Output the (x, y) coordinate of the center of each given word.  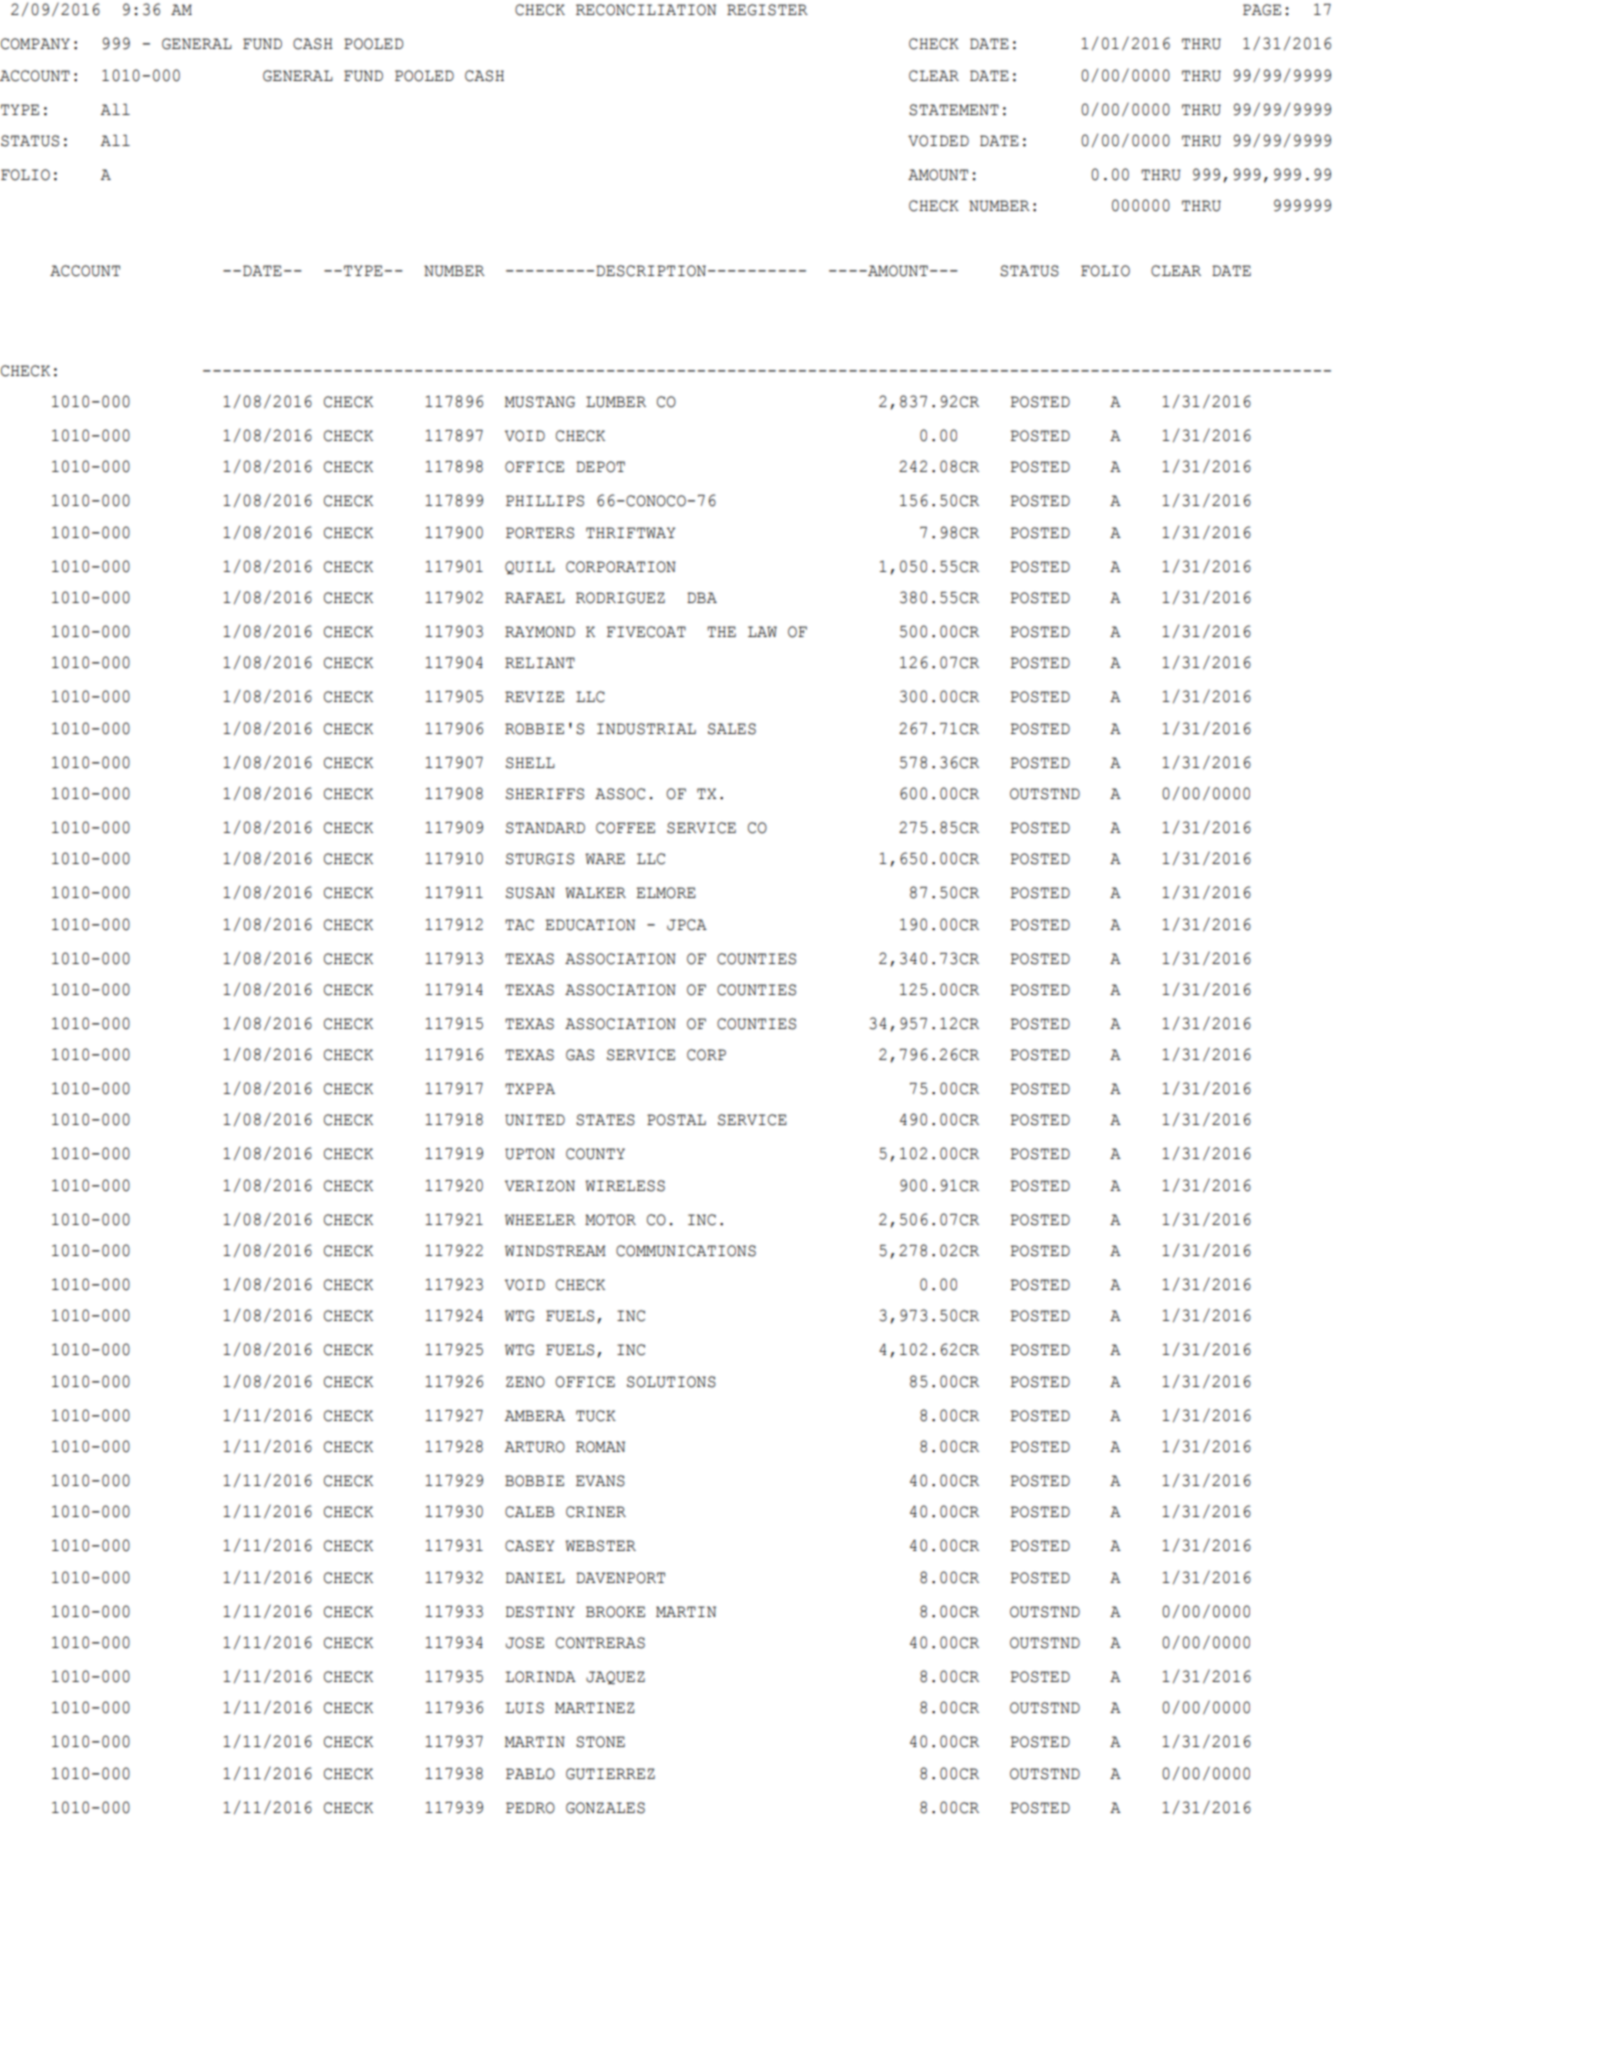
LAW (762, 631)
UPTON (530, 1154)
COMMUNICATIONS (686, 1251)
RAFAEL (535, 597)
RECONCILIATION (646, 10)
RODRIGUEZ (620, 598)
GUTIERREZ (610, 1774)
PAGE (1262, 10)
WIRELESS (625, 1186)
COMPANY (35, 44)
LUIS (524, 1708)
